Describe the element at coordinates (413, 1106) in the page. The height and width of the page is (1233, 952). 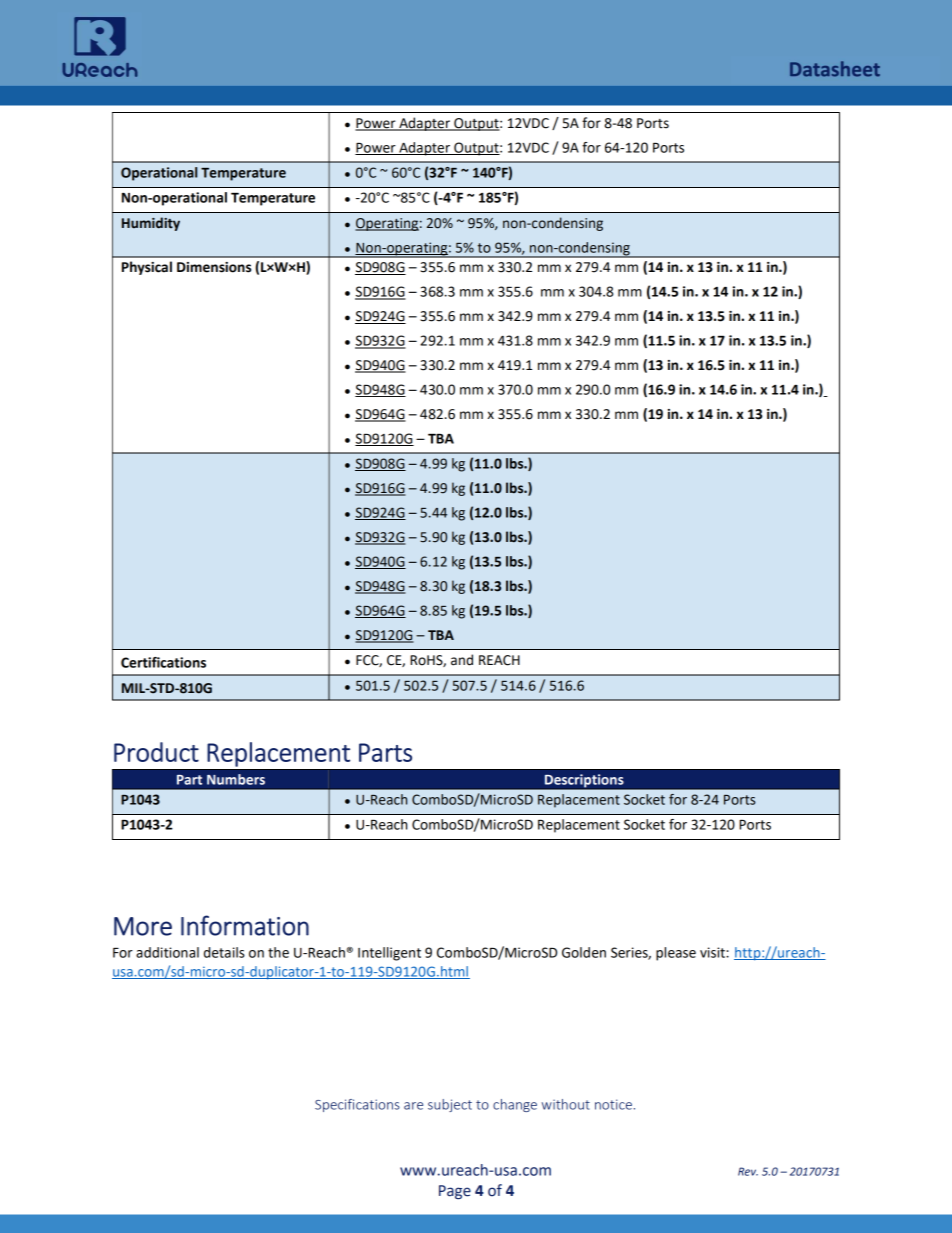
I see `are` at that location.
